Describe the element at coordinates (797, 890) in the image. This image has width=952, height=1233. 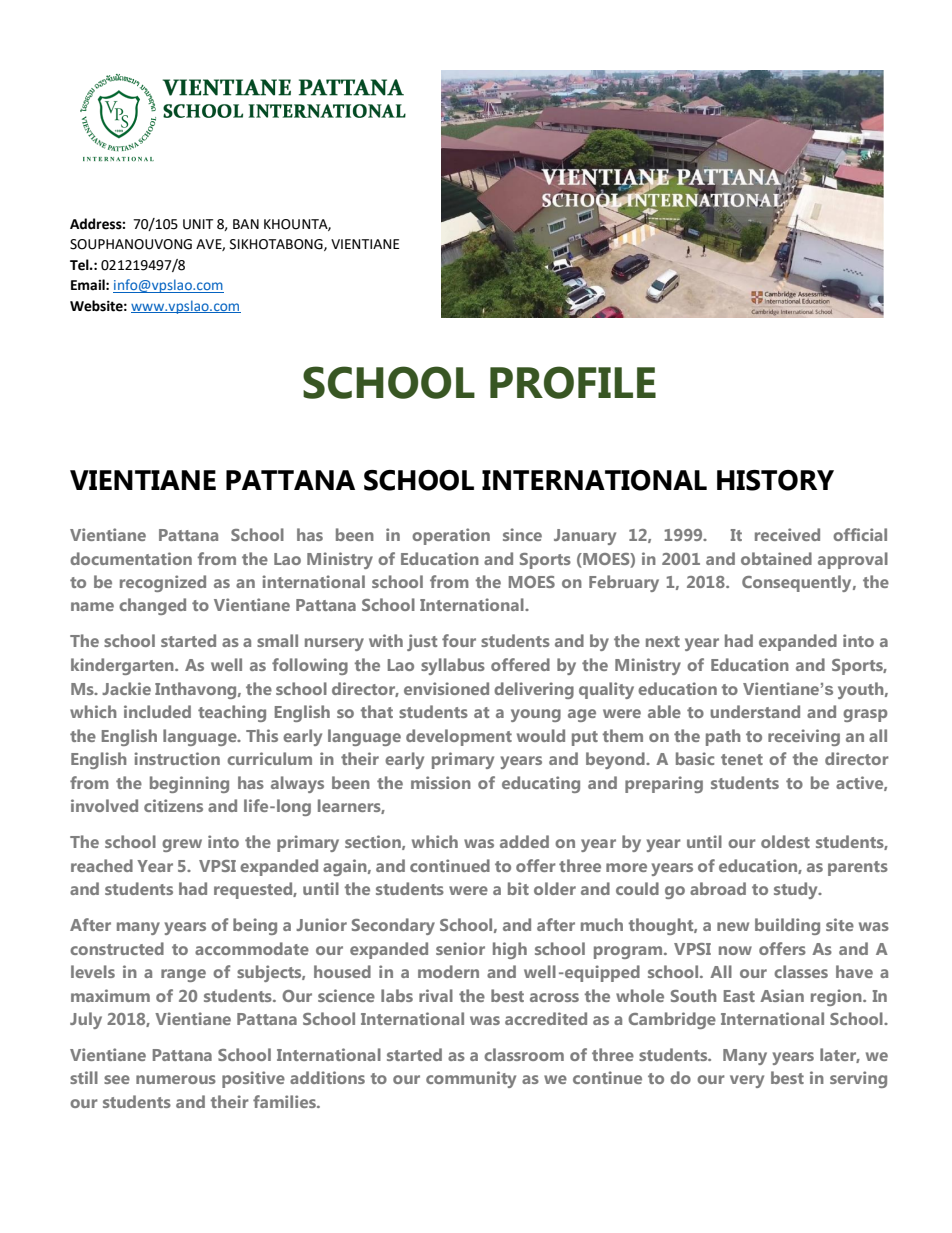
I see `study` at that location.
